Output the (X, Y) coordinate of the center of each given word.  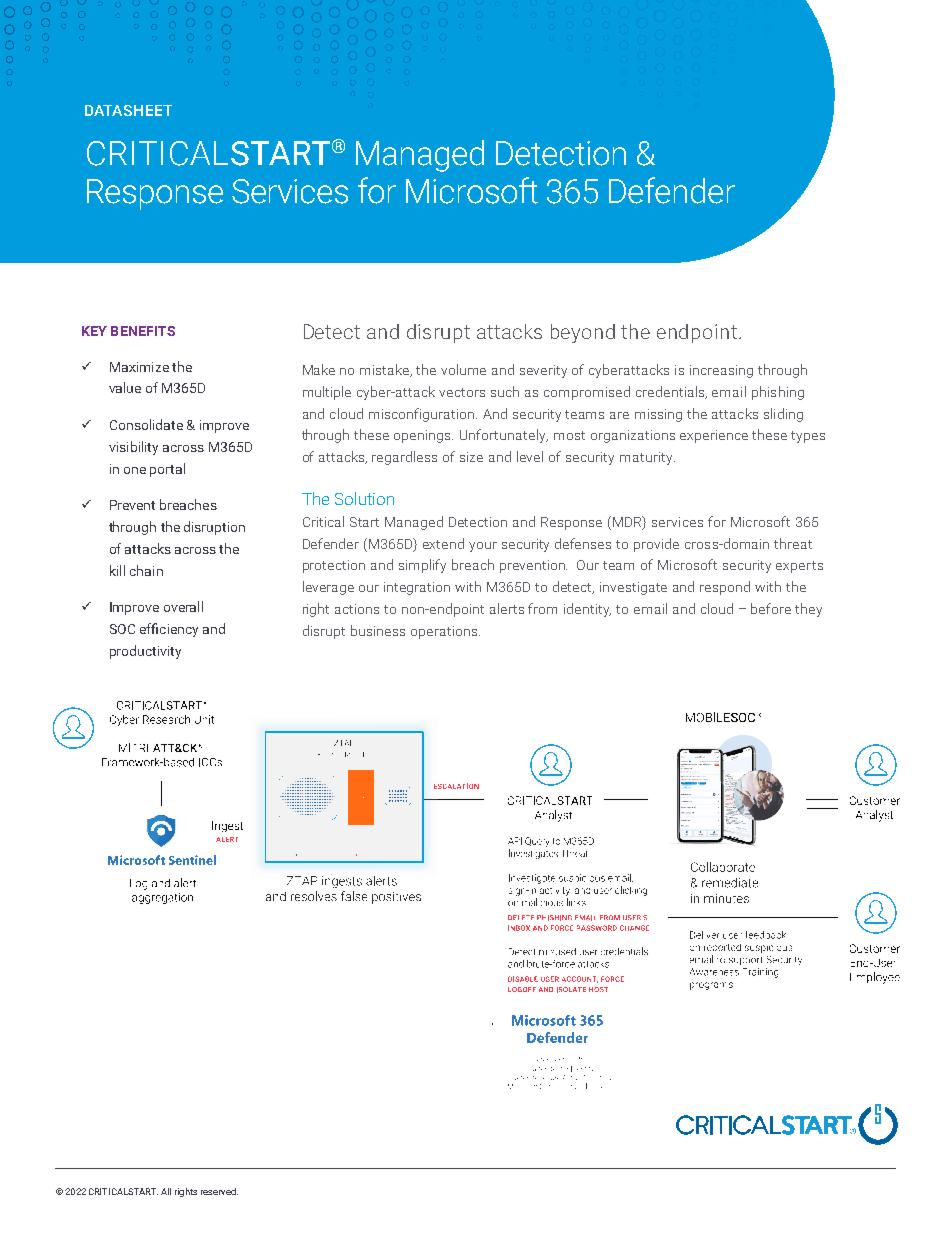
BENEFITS (143, 331)
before (771, 608)
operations (445, 632)
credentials (671, 392)
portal (167, 470)
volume (463, 369)
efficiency (169, 630)
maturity (647, 458)
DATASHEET (128, 110)
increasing (721, 371)
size (471, 457)
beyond (583, 333)
